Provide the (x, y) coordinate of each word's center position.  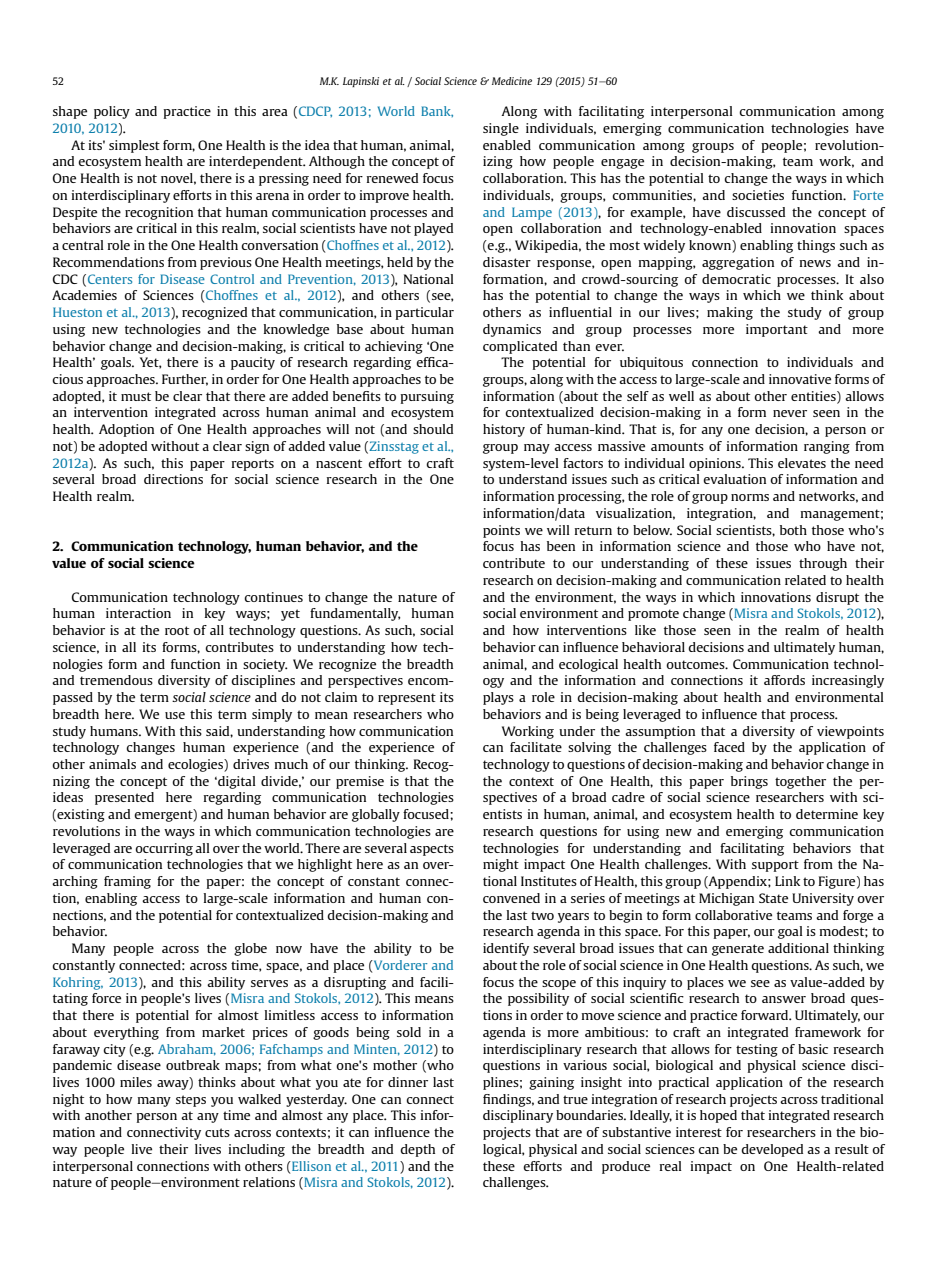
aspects (432, 850)
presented (124, 798)
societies (758, 195)
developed (772, 1150)
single (501, 129)
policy (112, 112)
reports (253, 465)
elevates (802, 463)
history (504, 430)
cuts (217, 1132)
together (800, 782)
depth (417, 1150)
